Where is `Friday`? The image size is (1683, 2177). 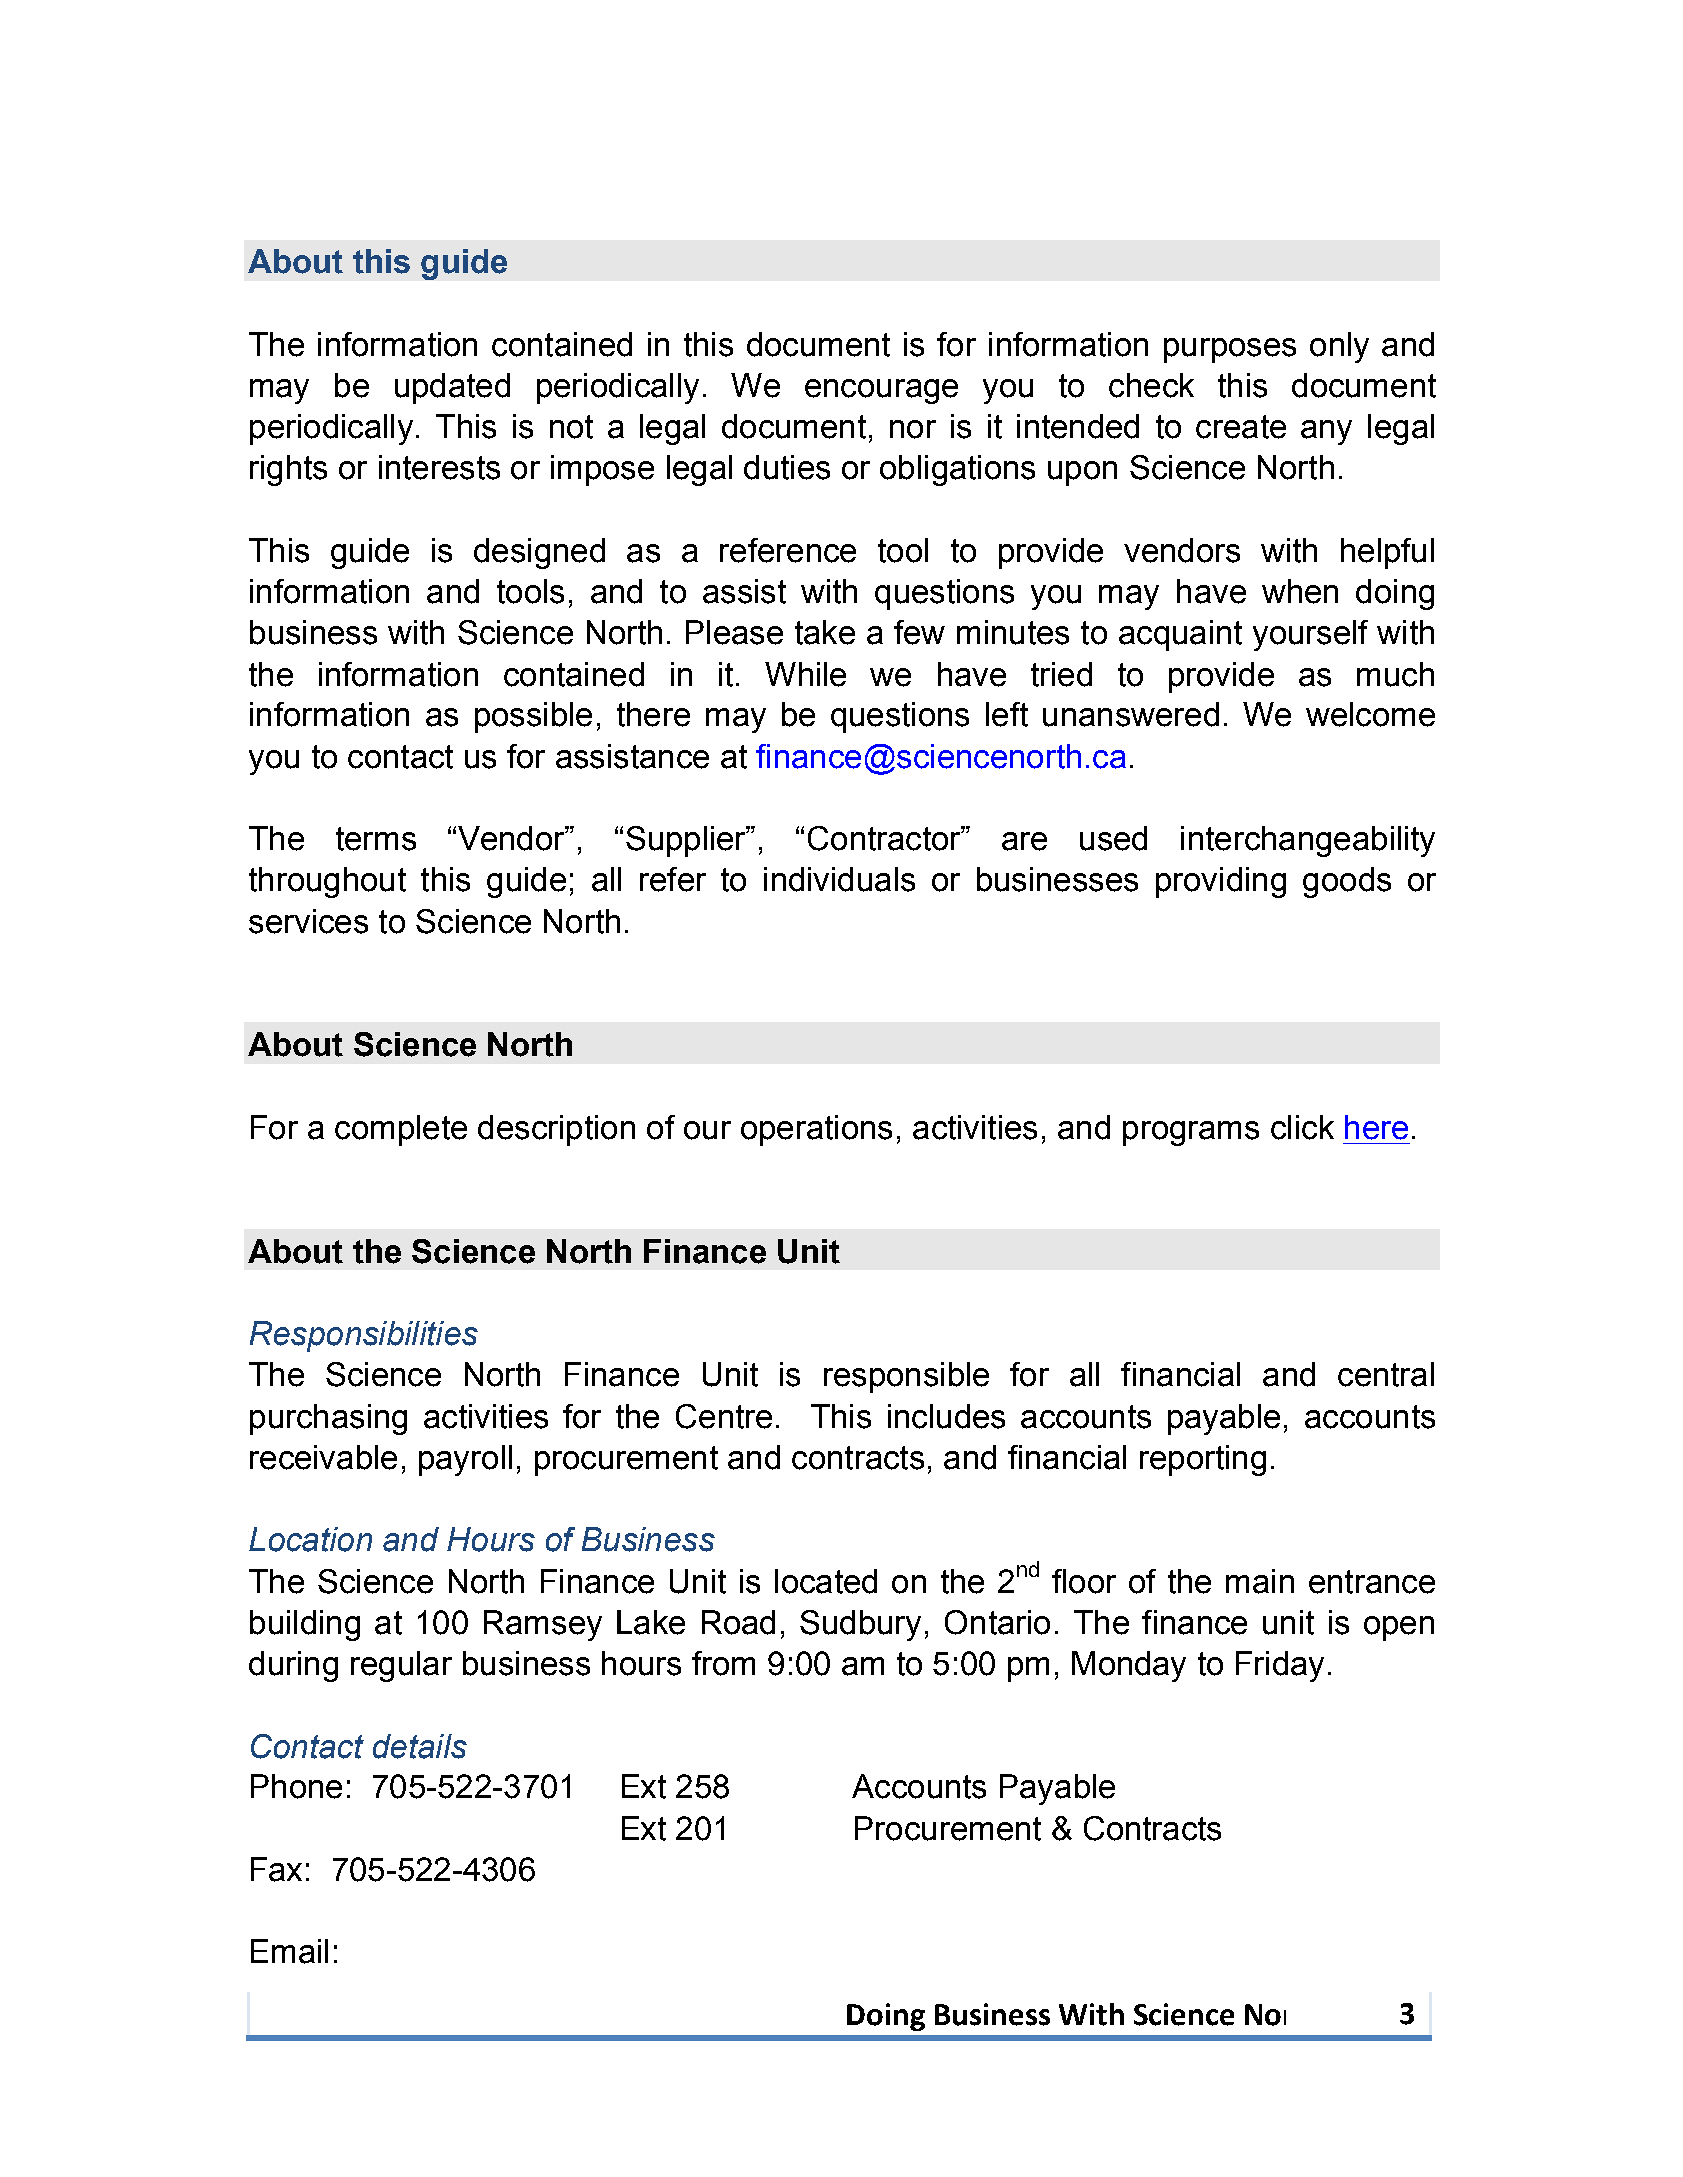 Friday is located at coordinates (1280, 1666).
